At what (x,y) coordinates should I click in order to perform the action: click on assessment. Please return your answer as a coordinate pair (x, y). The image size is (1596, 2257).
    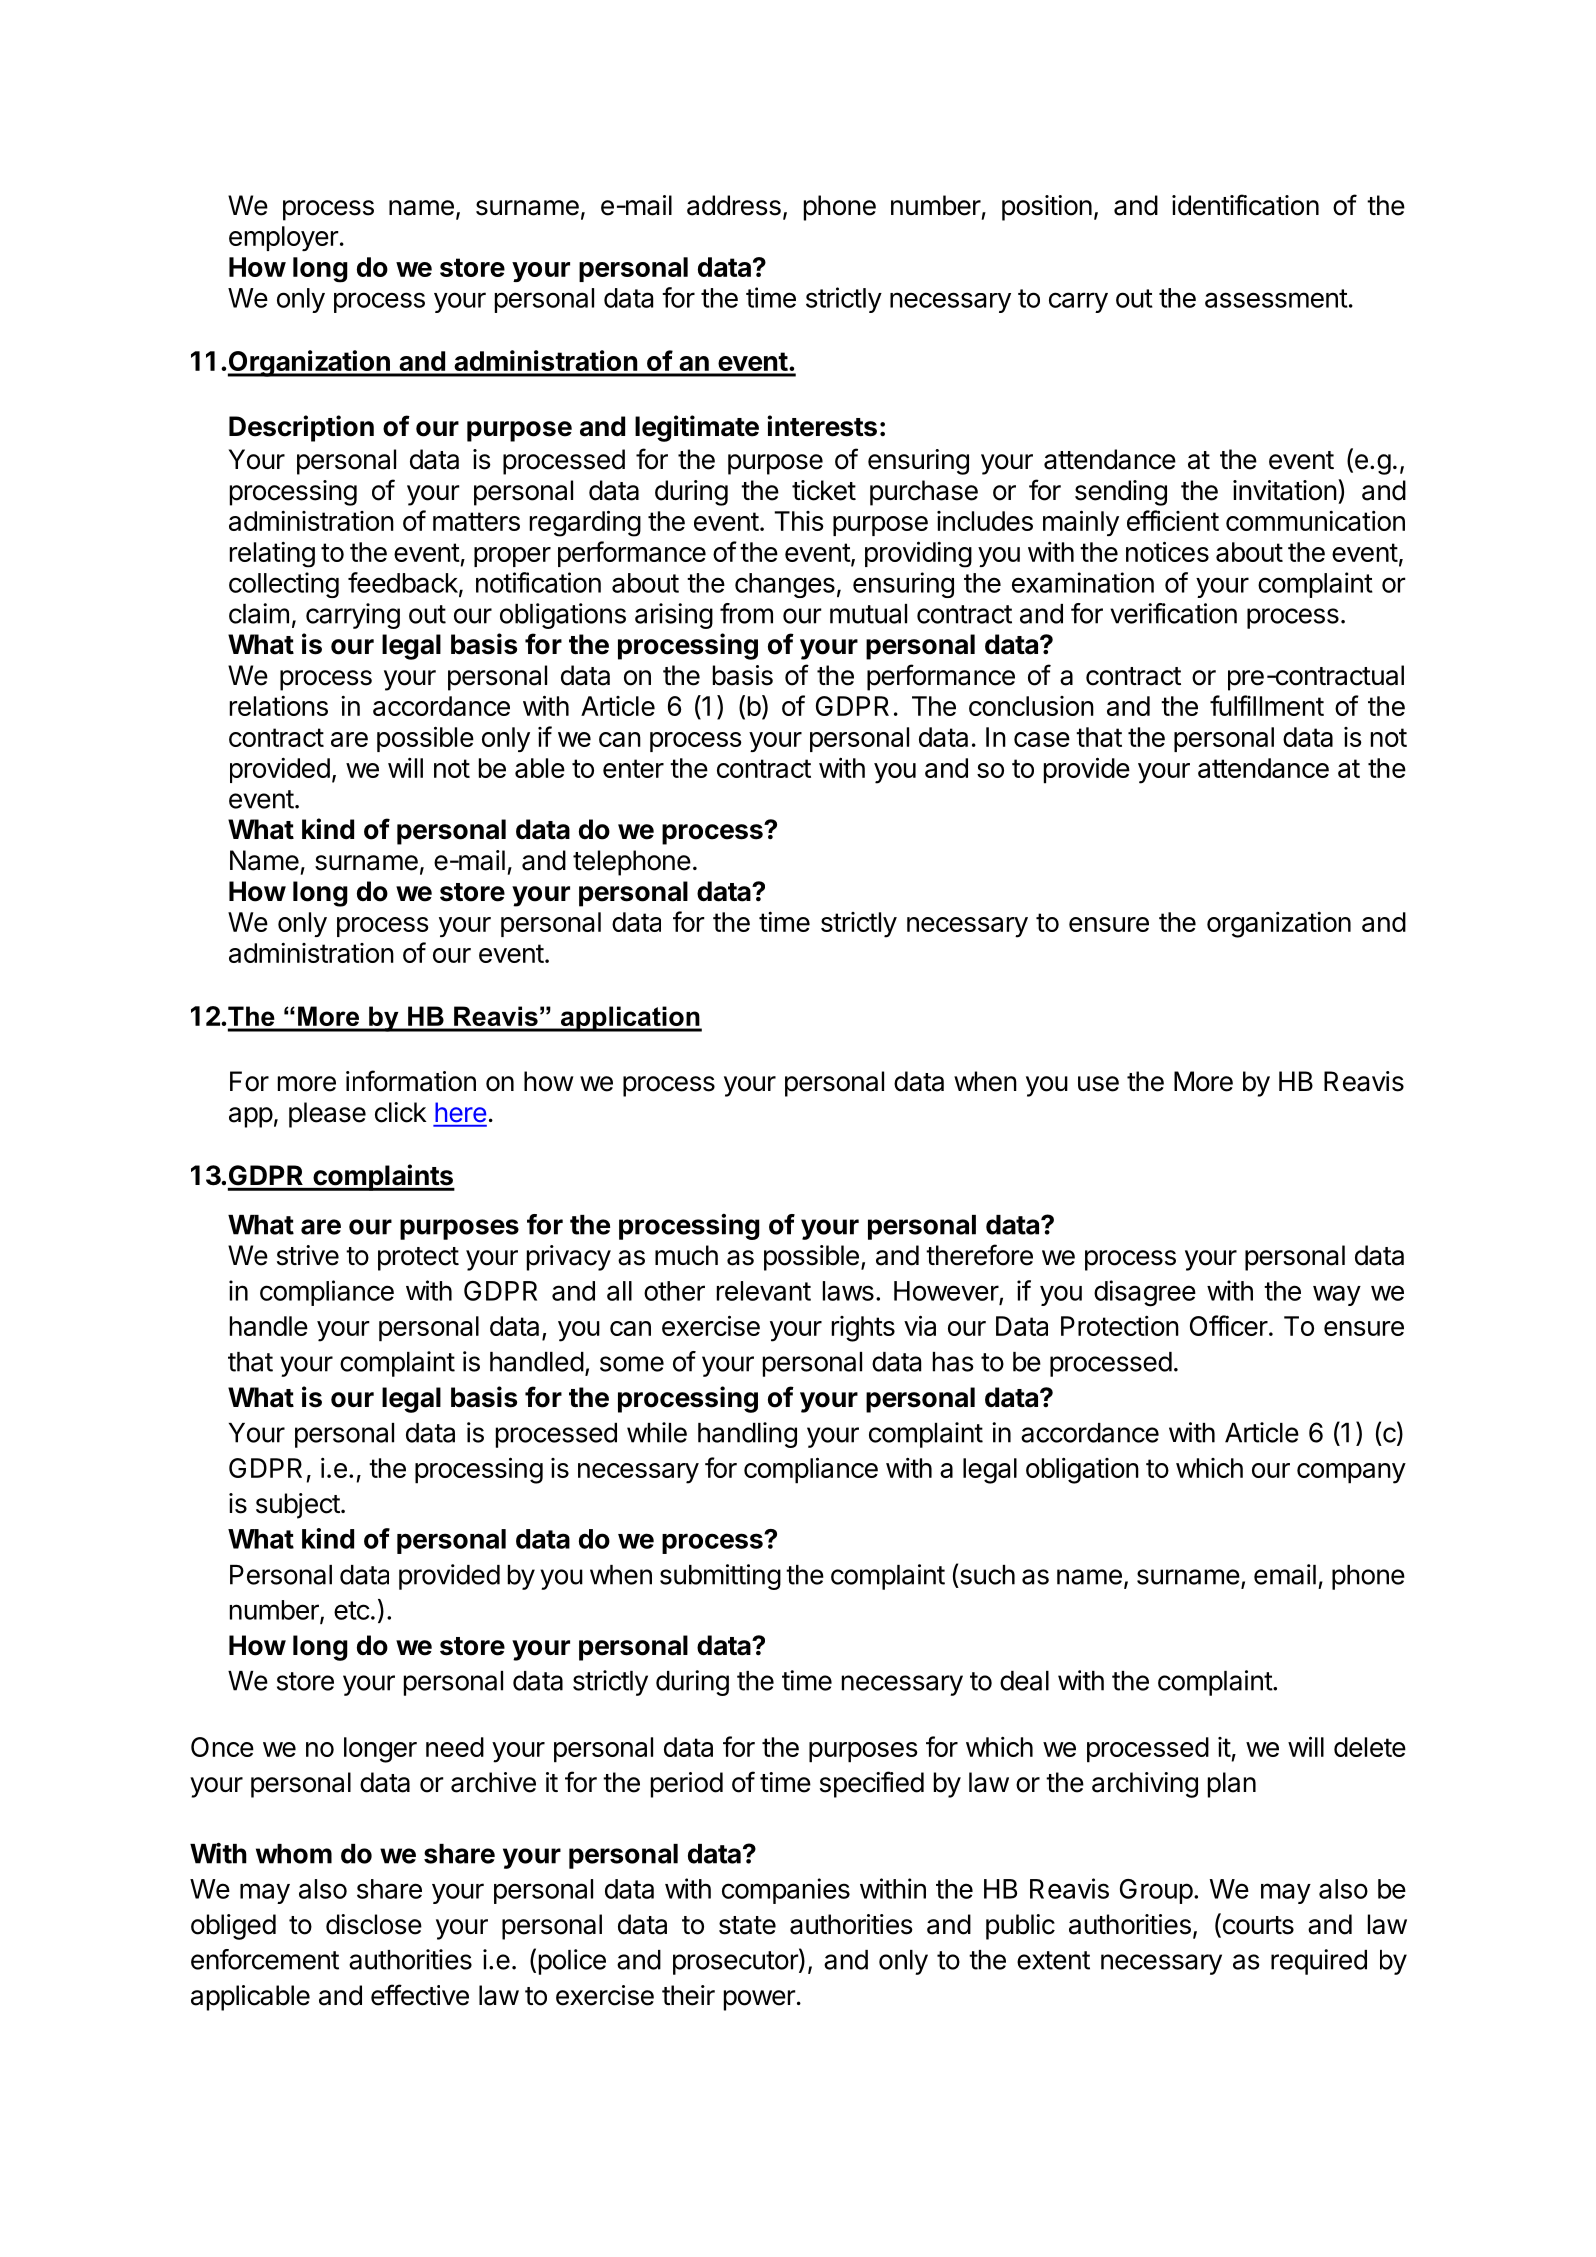
    Looking at the image, I should click on (1276, 298).
